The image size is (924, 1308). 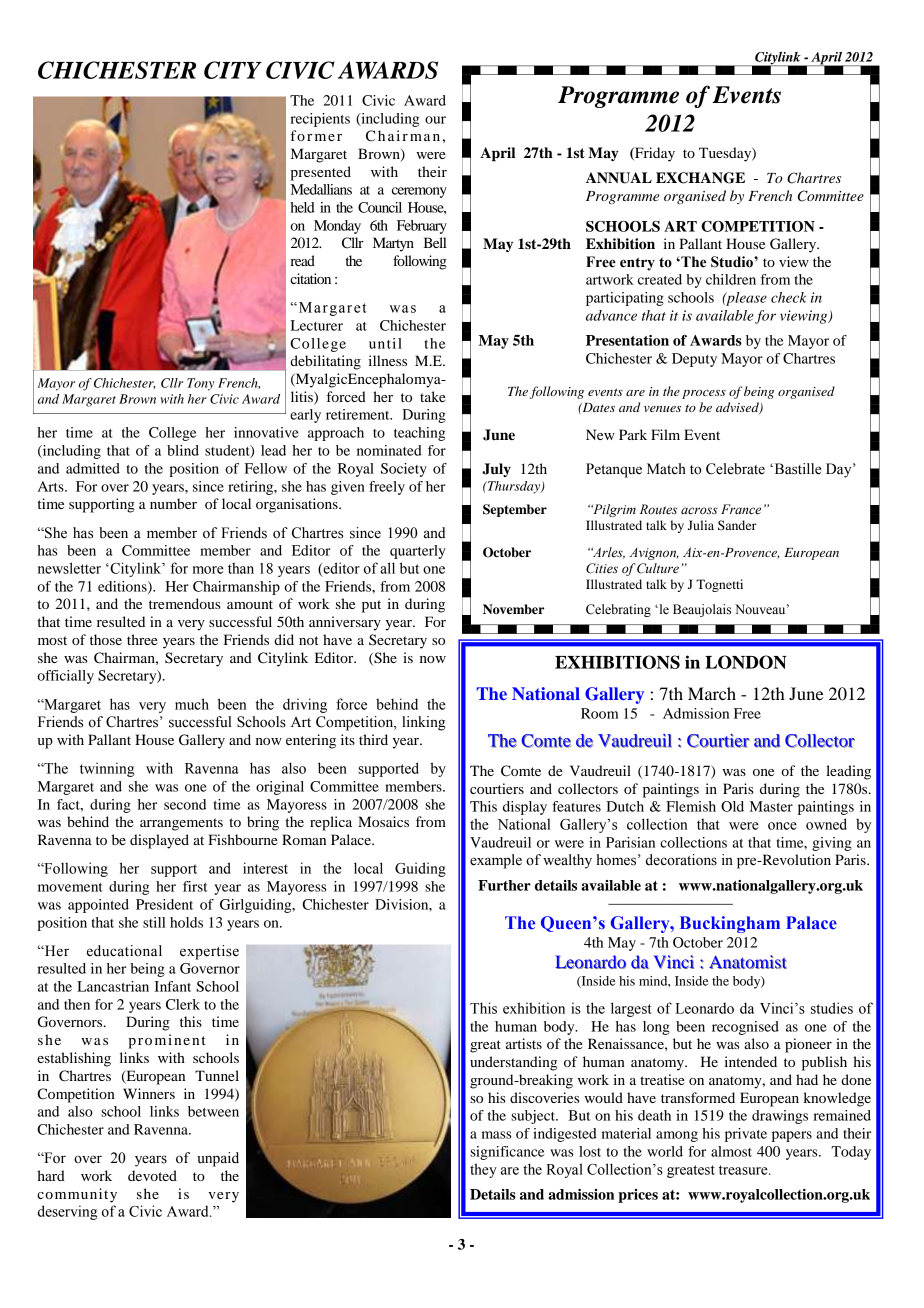 I want to click on ceremony, so click(x=419, y=192).
